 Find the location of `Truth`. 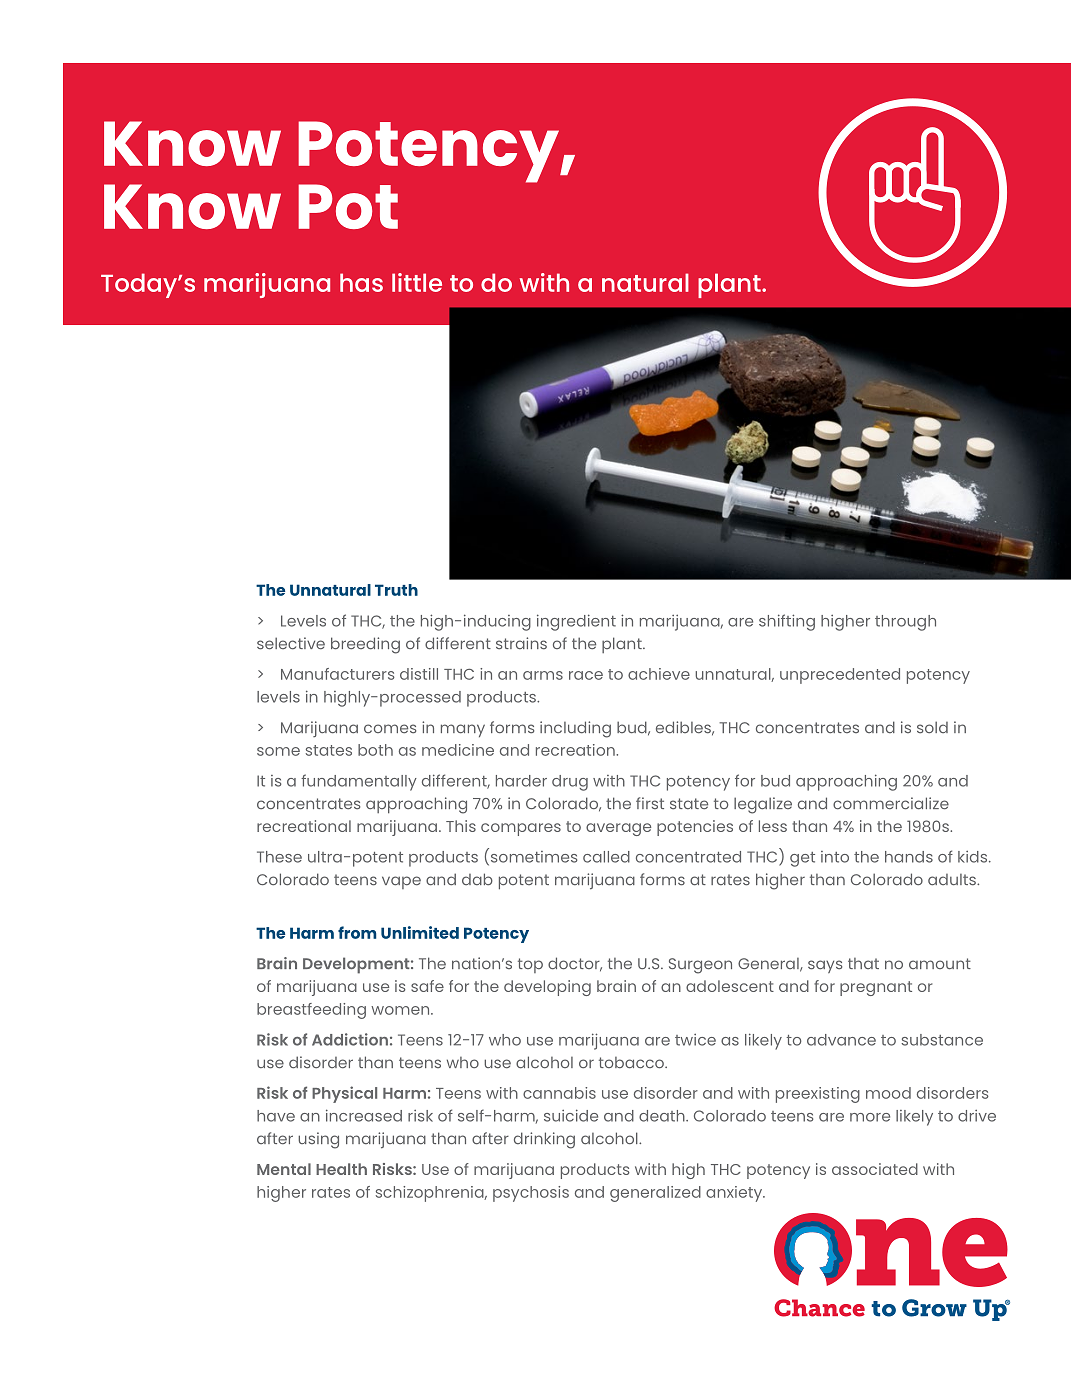

Truth is located at coordinates (396, 590).
